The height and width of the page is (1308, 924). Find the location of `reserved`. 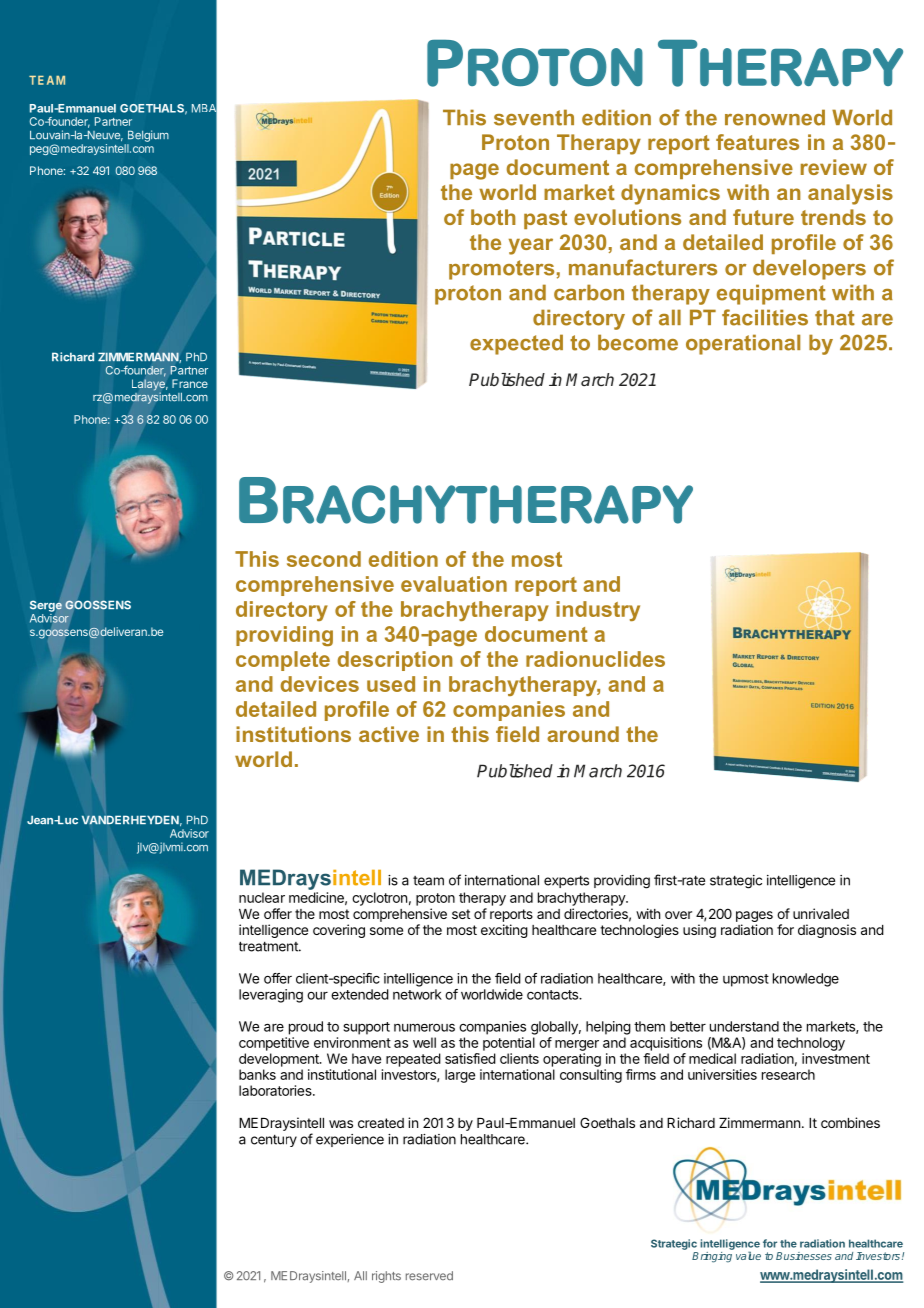

reserved is located at coordinates (429, 1276).
